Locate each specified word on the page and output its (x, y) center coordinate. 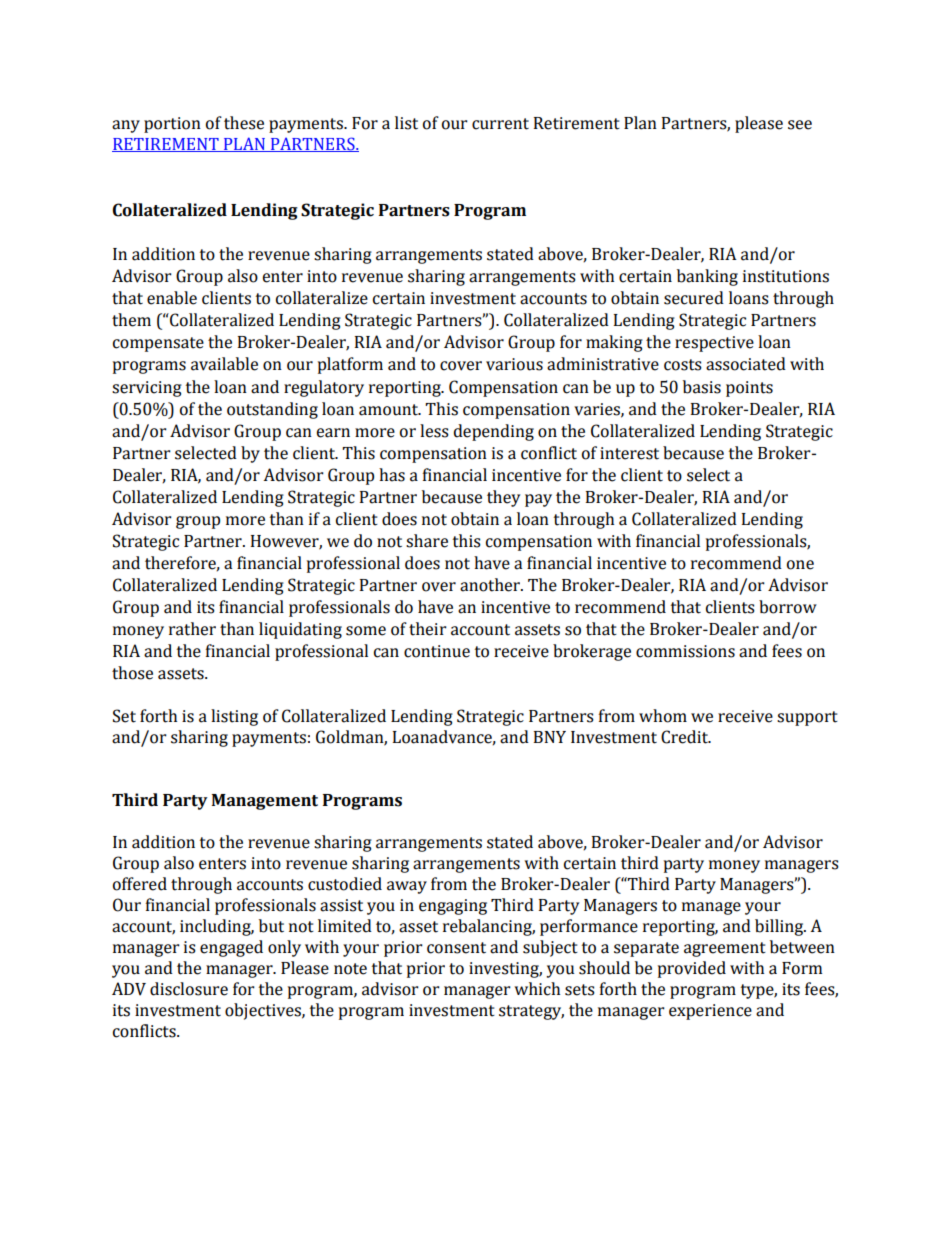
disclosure (189, 989)
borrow (788, 607)
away (407, 887)
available (224, 364)
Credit (686, 737)
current (500, 124)
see (800, 125)
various (514, 364)
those (132, 673)
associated (746, 364)
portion (172, 125)
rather (192, 629)
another (491, 585)
